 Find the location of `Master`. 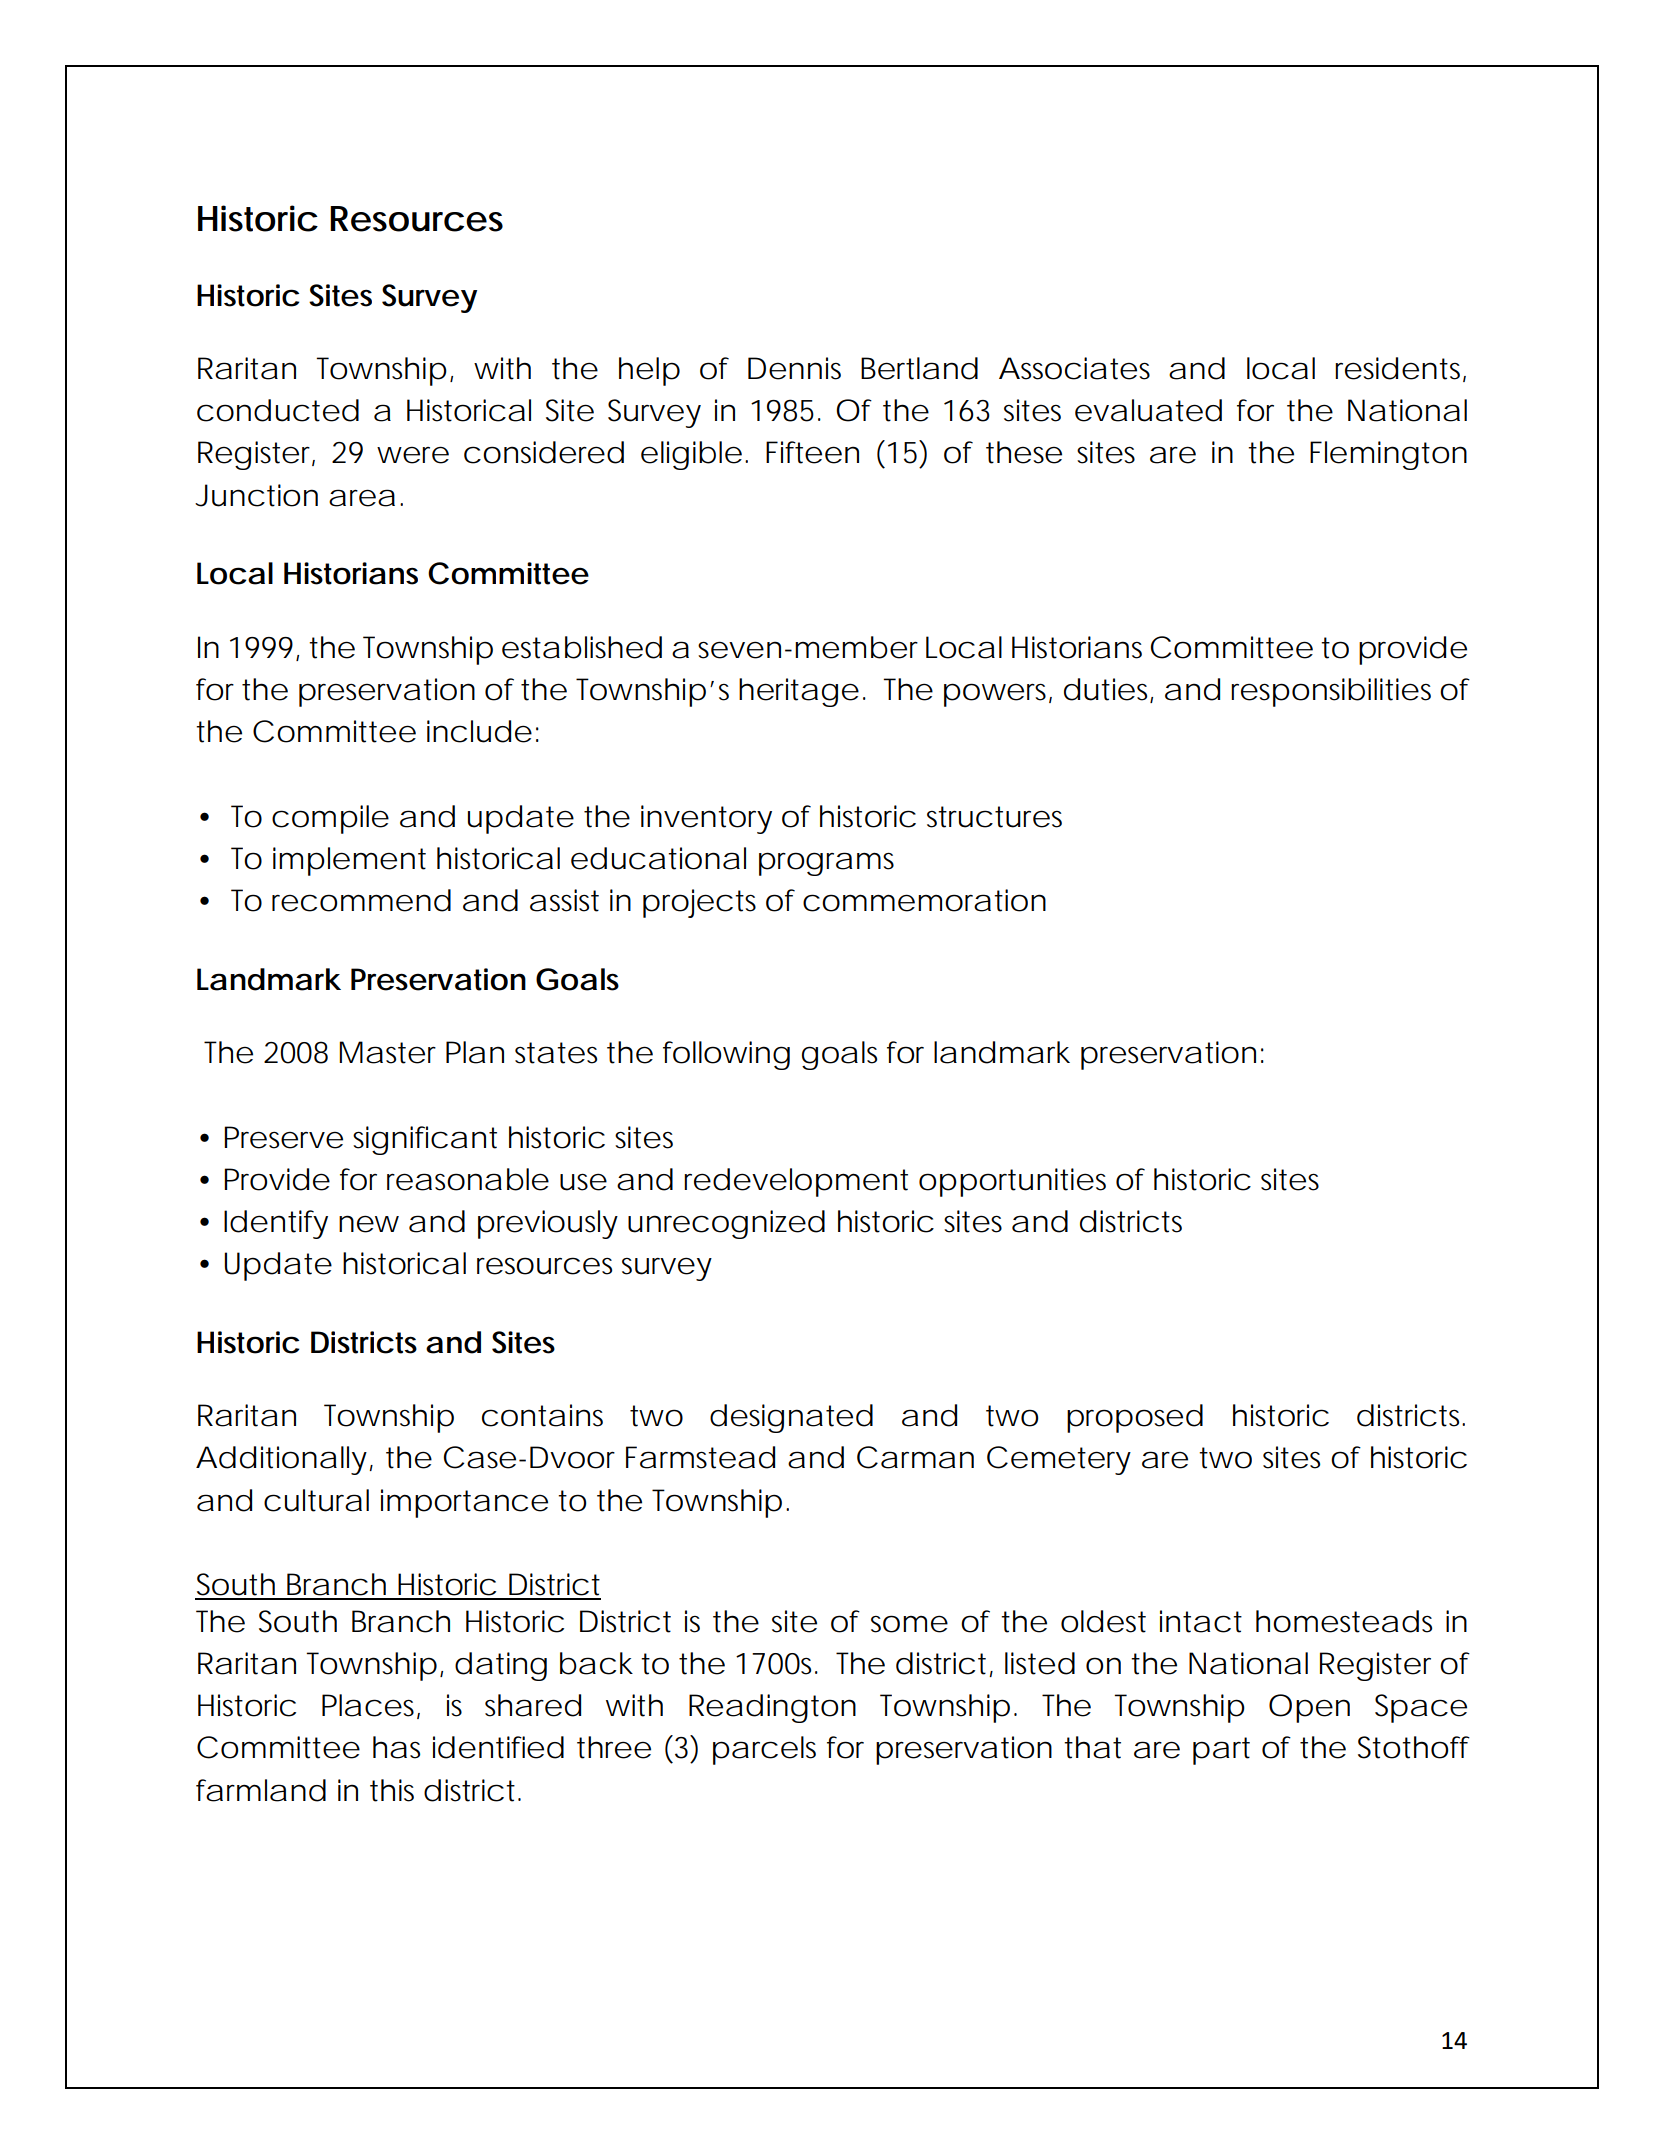

Master is located at coordinates (387, 1052).
